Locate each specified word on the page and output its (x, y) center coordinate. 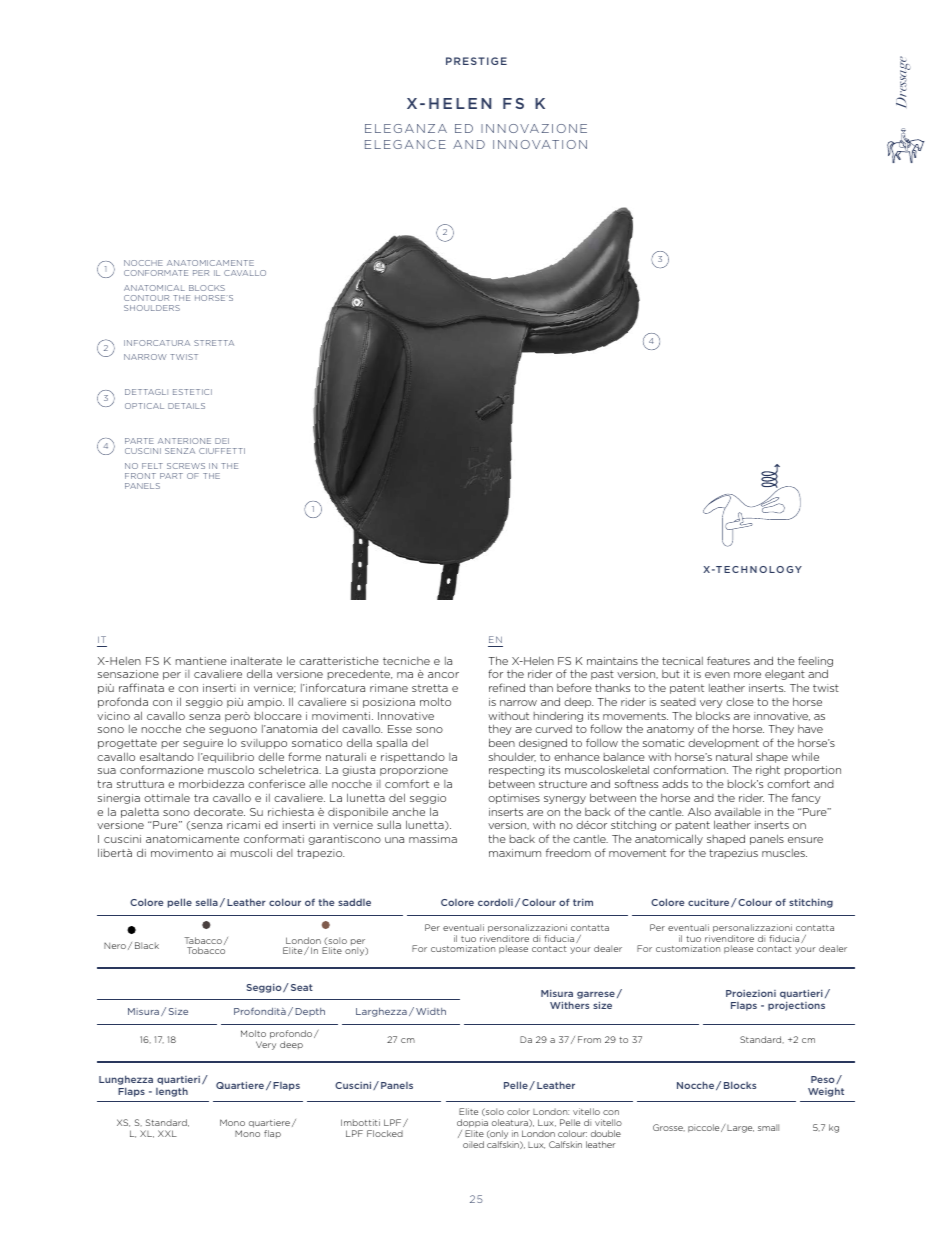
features (728, 660)
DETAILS (186, 406)
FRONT (140, 476)
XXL (167, 1133)
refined (507, 687)
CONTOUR (146, 298)
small (768, 1127)
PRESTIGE (476, 61)
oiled (473, 1144)
